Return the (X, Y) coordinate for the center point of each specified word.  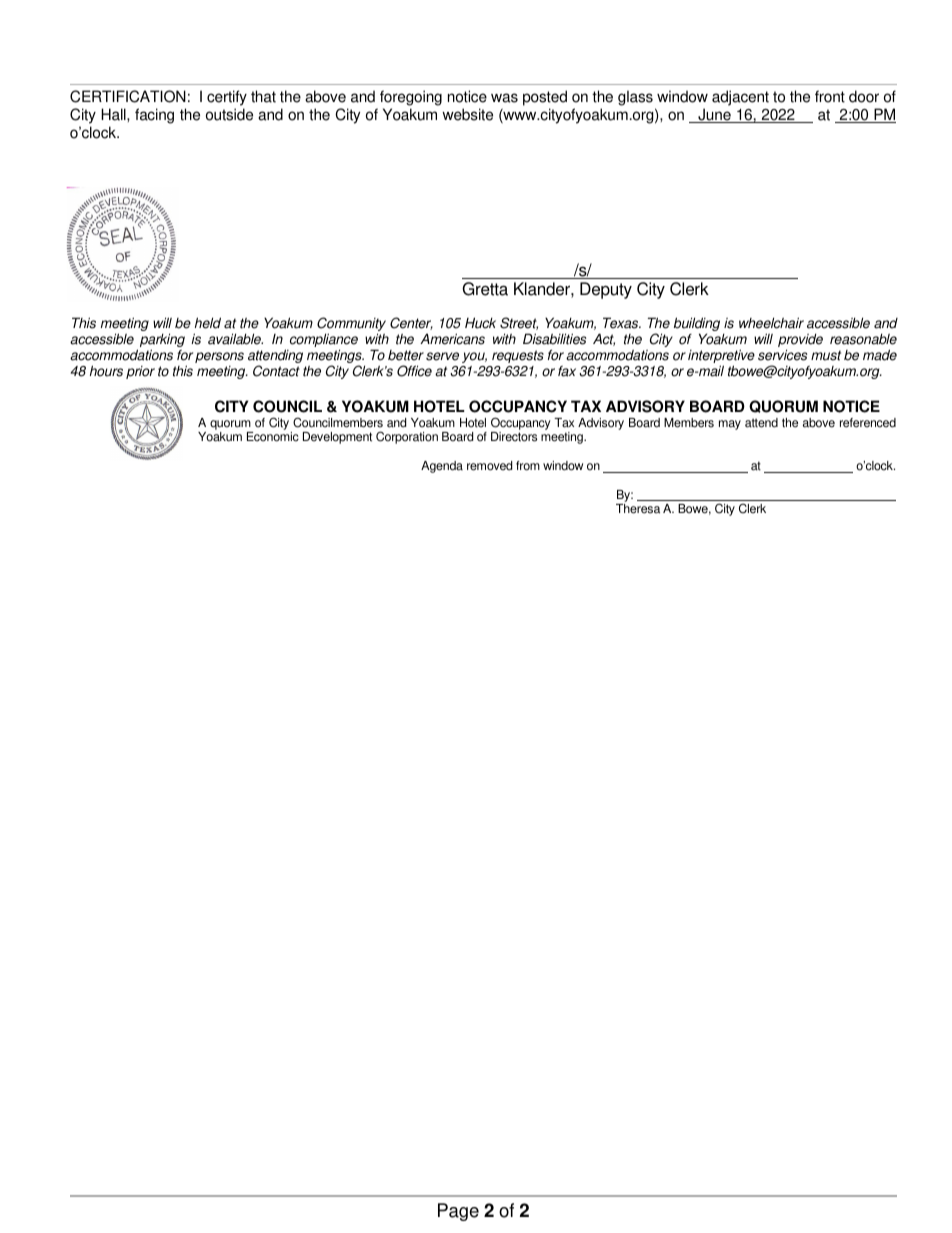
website (467, 114)
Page (458, 1212)
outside (229, 114)
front (830, 96)
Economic (273, 437)
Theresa (638, 509)
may (730, 425)
